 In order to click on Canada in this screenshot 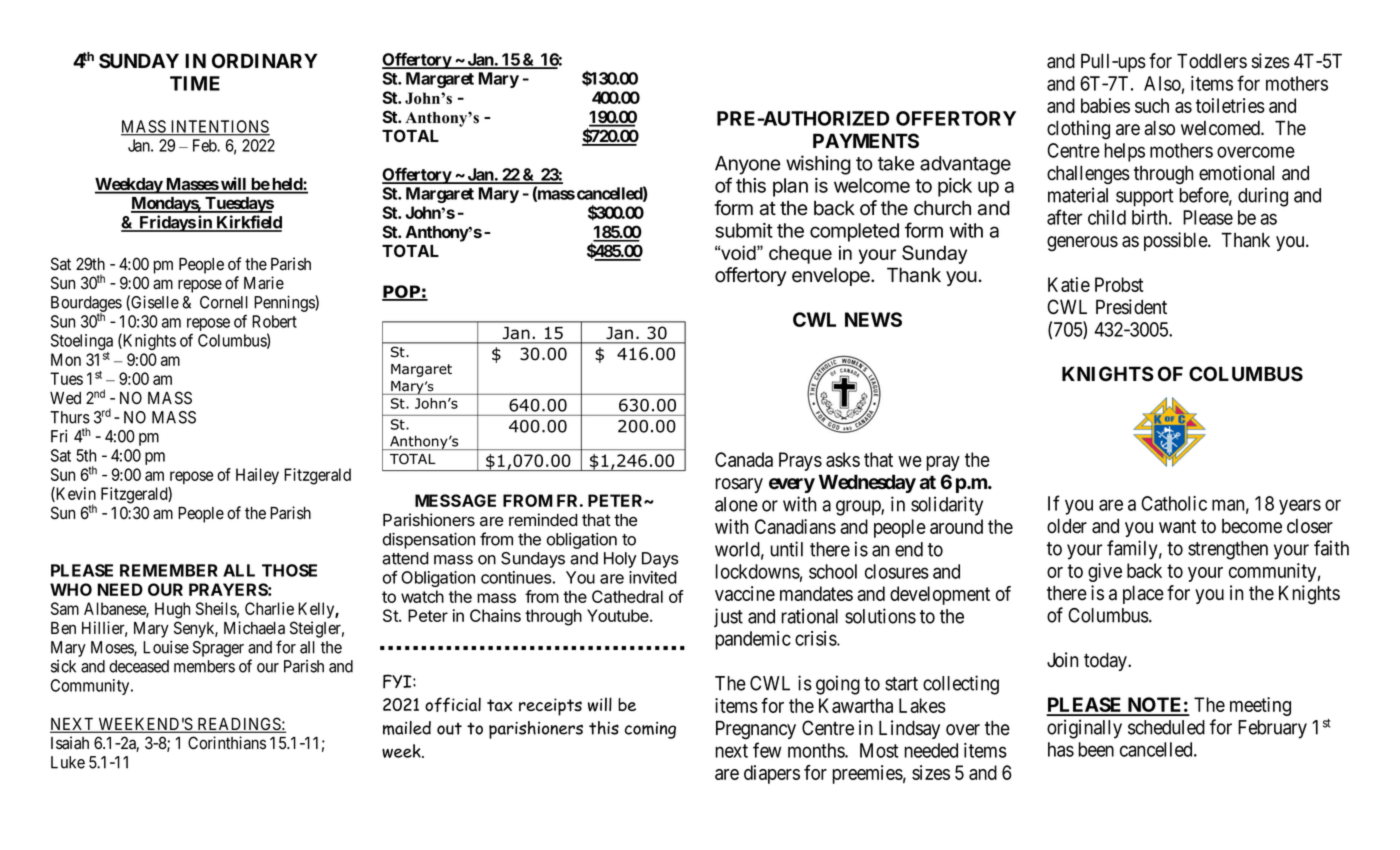, I will do `click(744, 459)`.
